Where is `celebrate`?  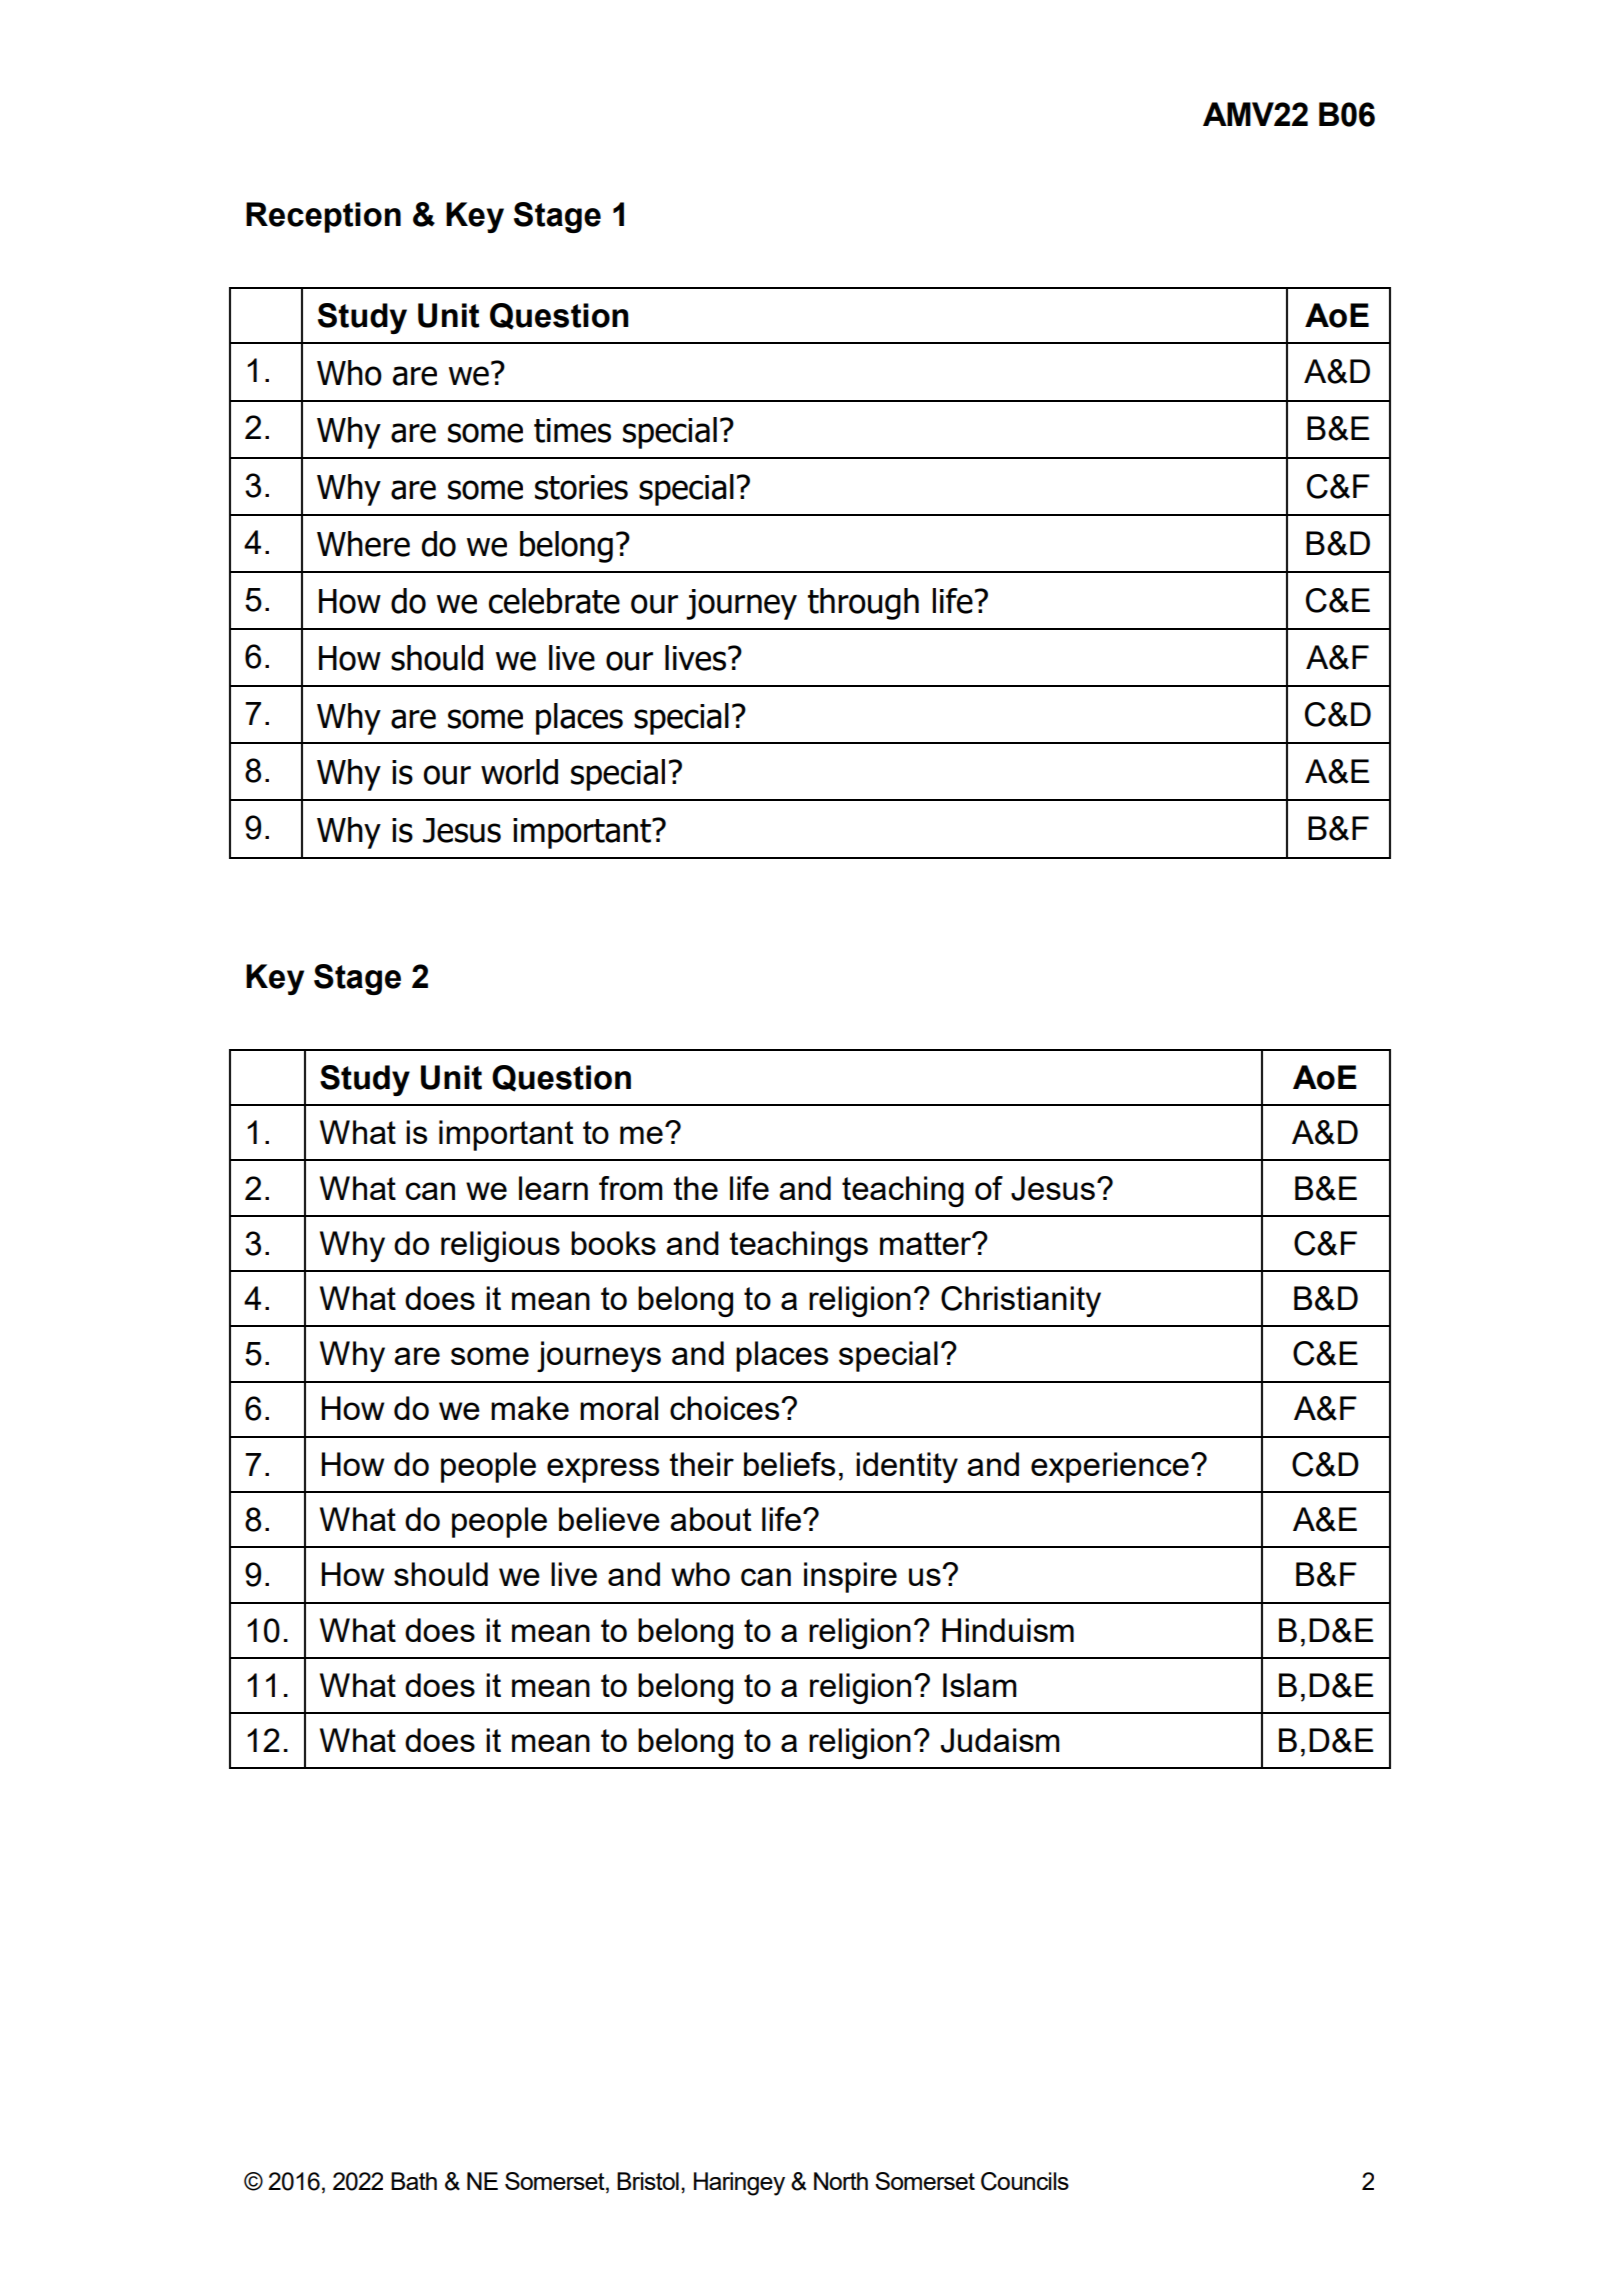 celebrate is located at coordinates (554, 601).
